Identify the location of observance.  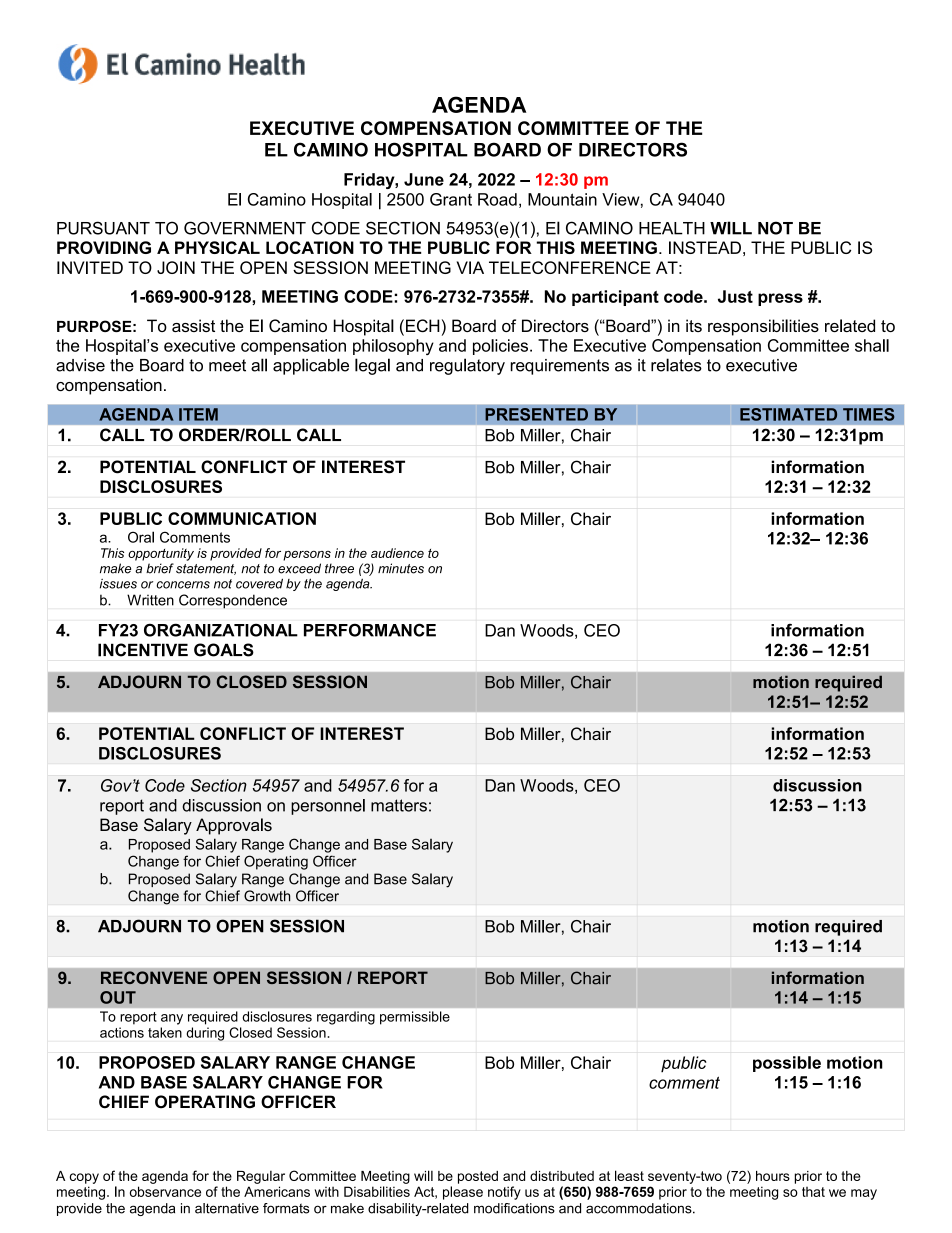
(165, 1191).
